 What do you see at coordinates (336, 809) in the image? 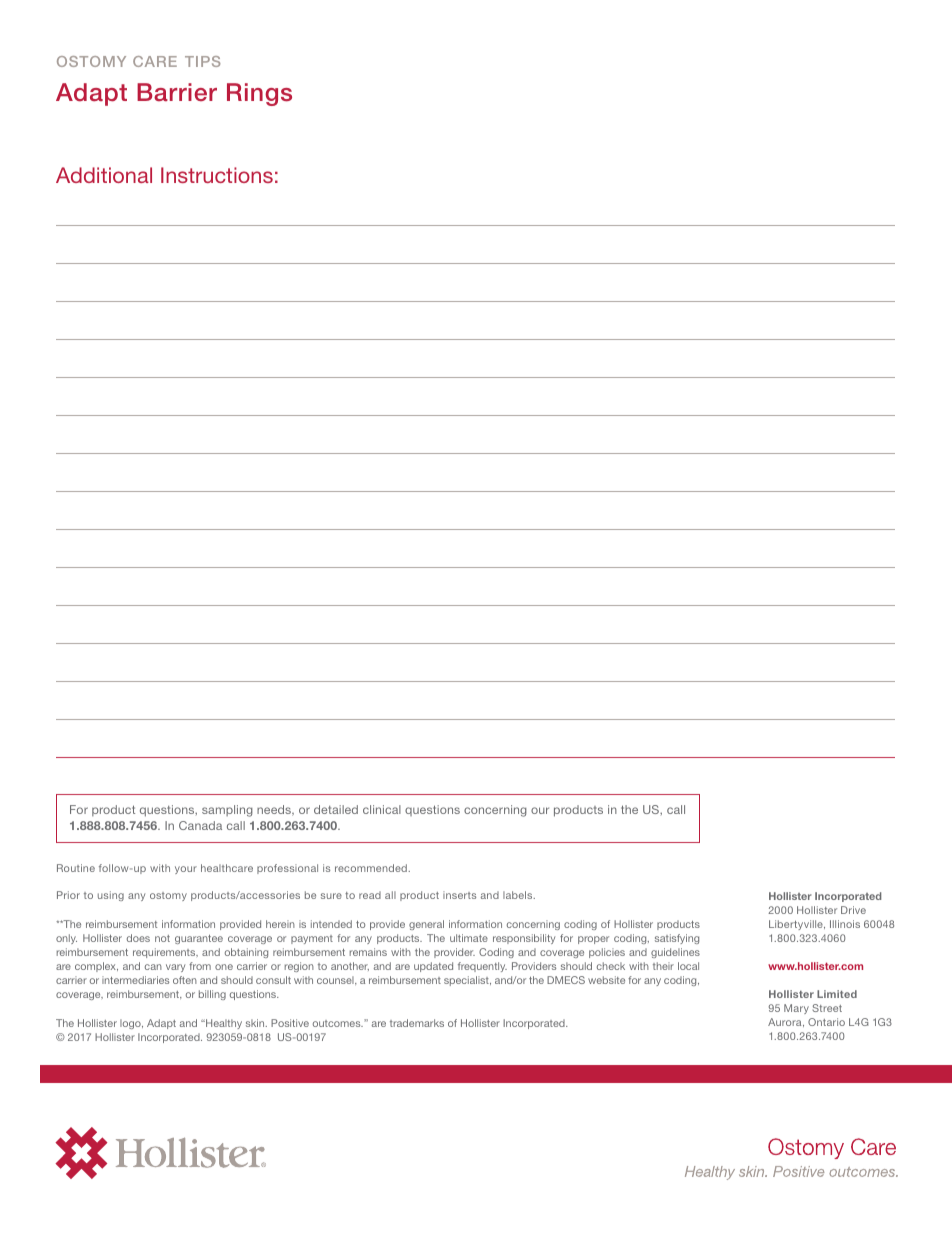
I see `detailed` at bounding box center [336, 809].
